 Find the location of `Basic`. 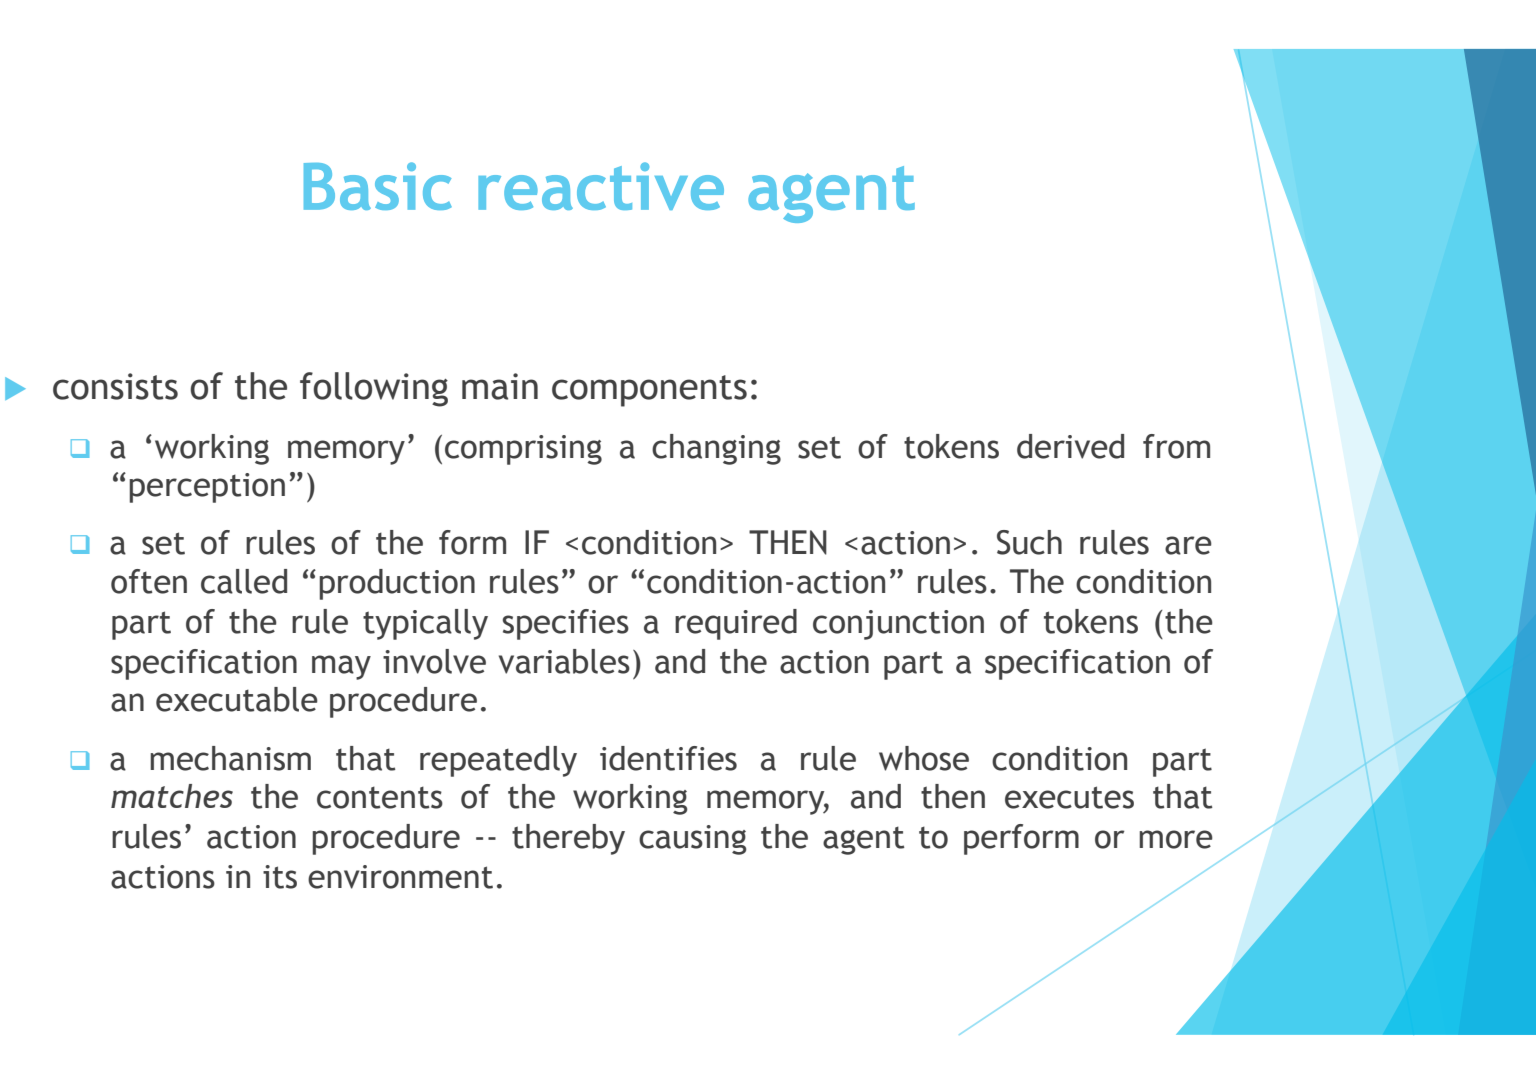

Basic is located at coordinates (378, 186).
